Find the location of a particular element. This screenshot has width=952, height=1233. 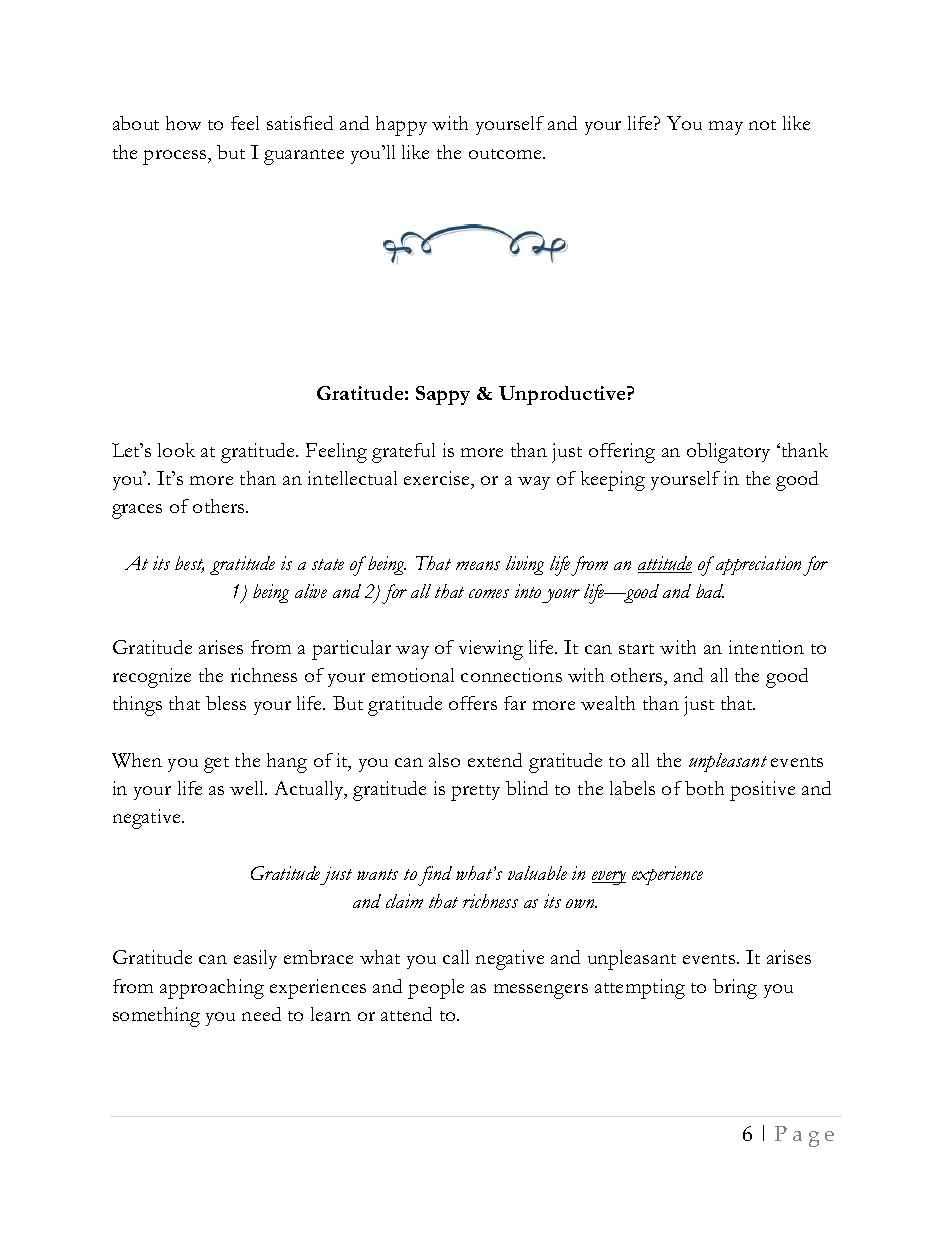

best is located at coordinates (189, 564).
